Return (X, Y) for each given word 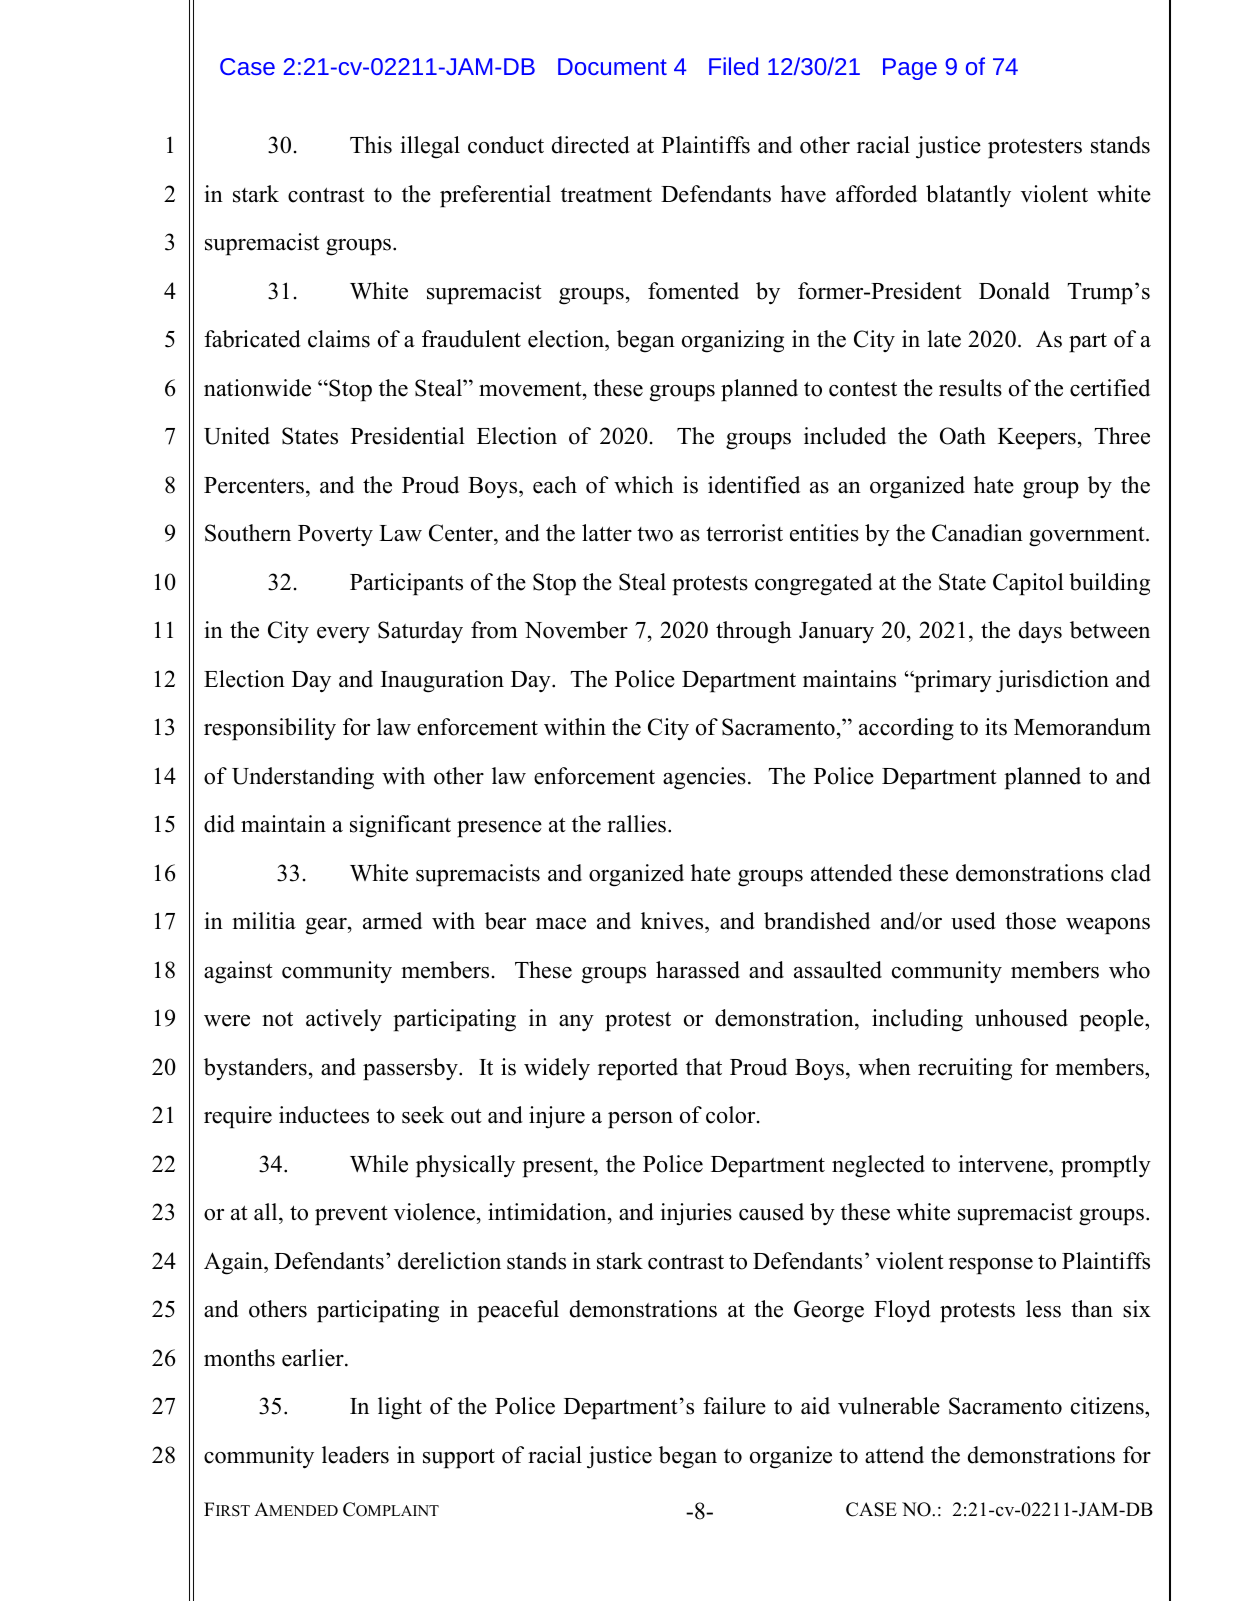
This (371, 145)
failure (734, 1406)
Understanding (303, 778)
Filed (733, 66)
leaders (355, 1455)
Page (910, 69)
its (996, 727)
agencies (704, 778)
